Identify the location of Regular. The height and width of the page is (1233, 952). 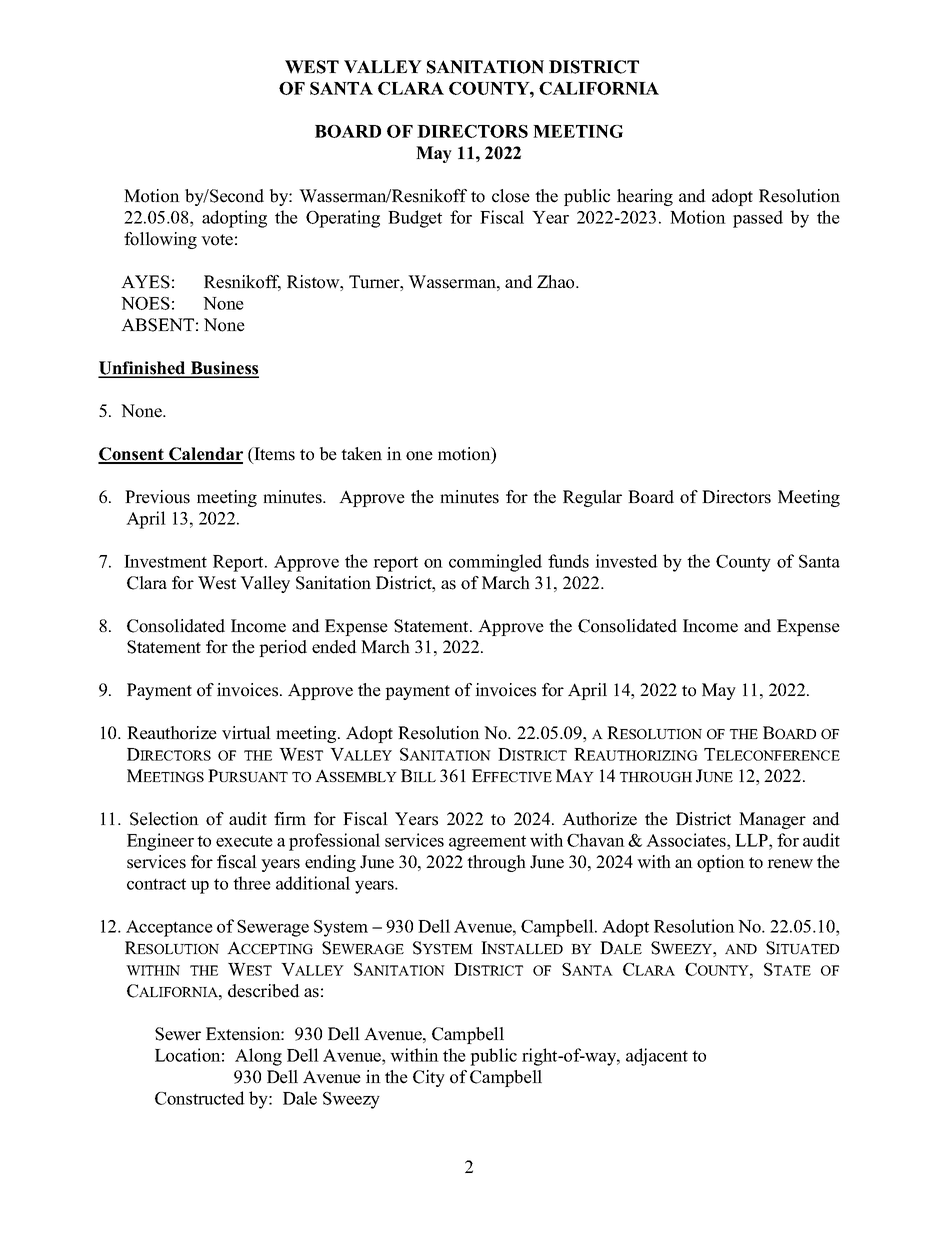
(592, 498).
